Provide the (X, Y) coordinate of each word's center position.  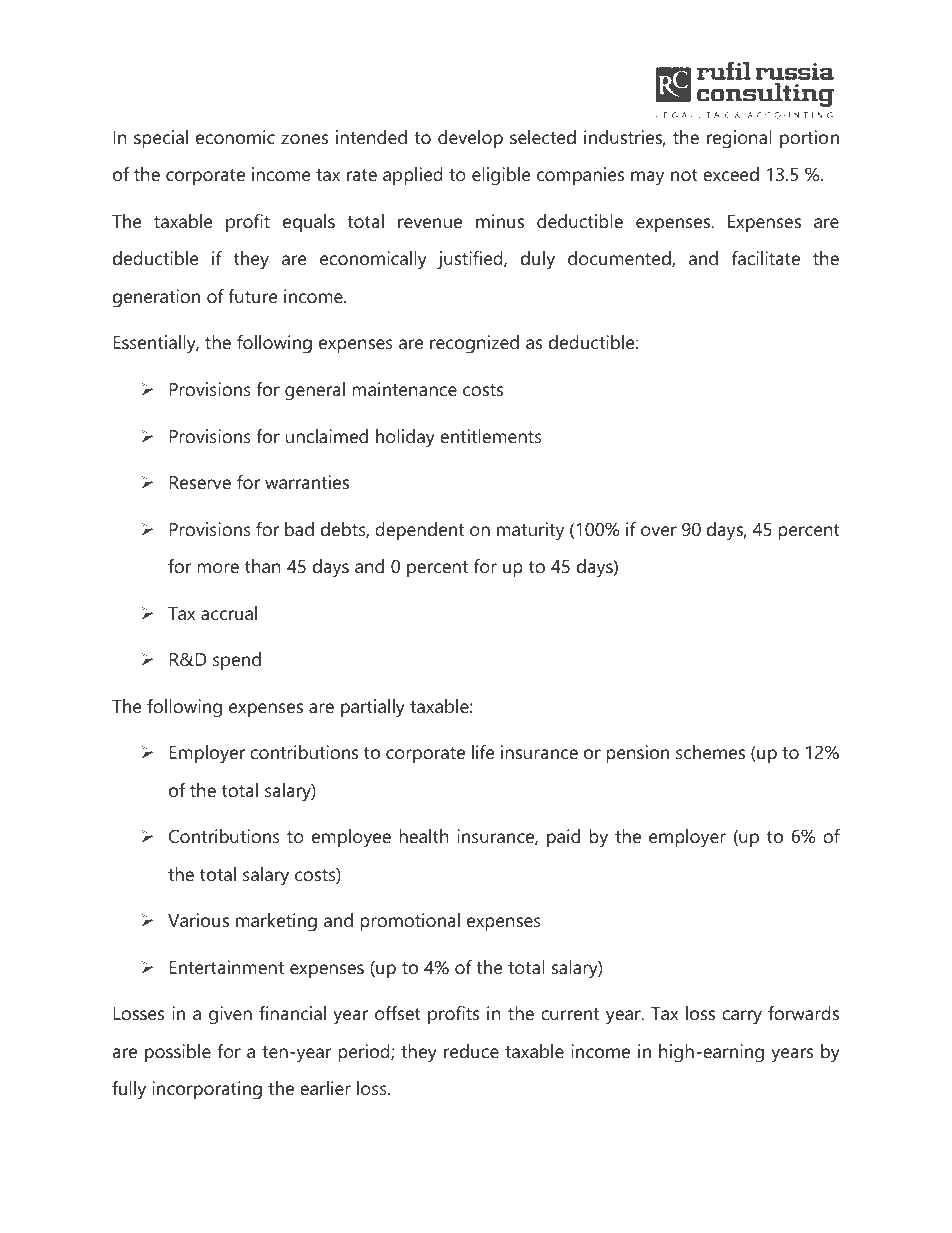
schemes (710, 752)
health (424, 836)
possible (178, 1053)
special (161, 139)
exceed (731, 174)
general (315, 391)
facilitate (766, 258)
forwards (803, 1013)
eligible (501, 176)
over (659, 531)
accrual (229, 613)
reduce (471, 1051)
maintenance (404, 389)
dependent (419, 531)
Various (198, 920)
